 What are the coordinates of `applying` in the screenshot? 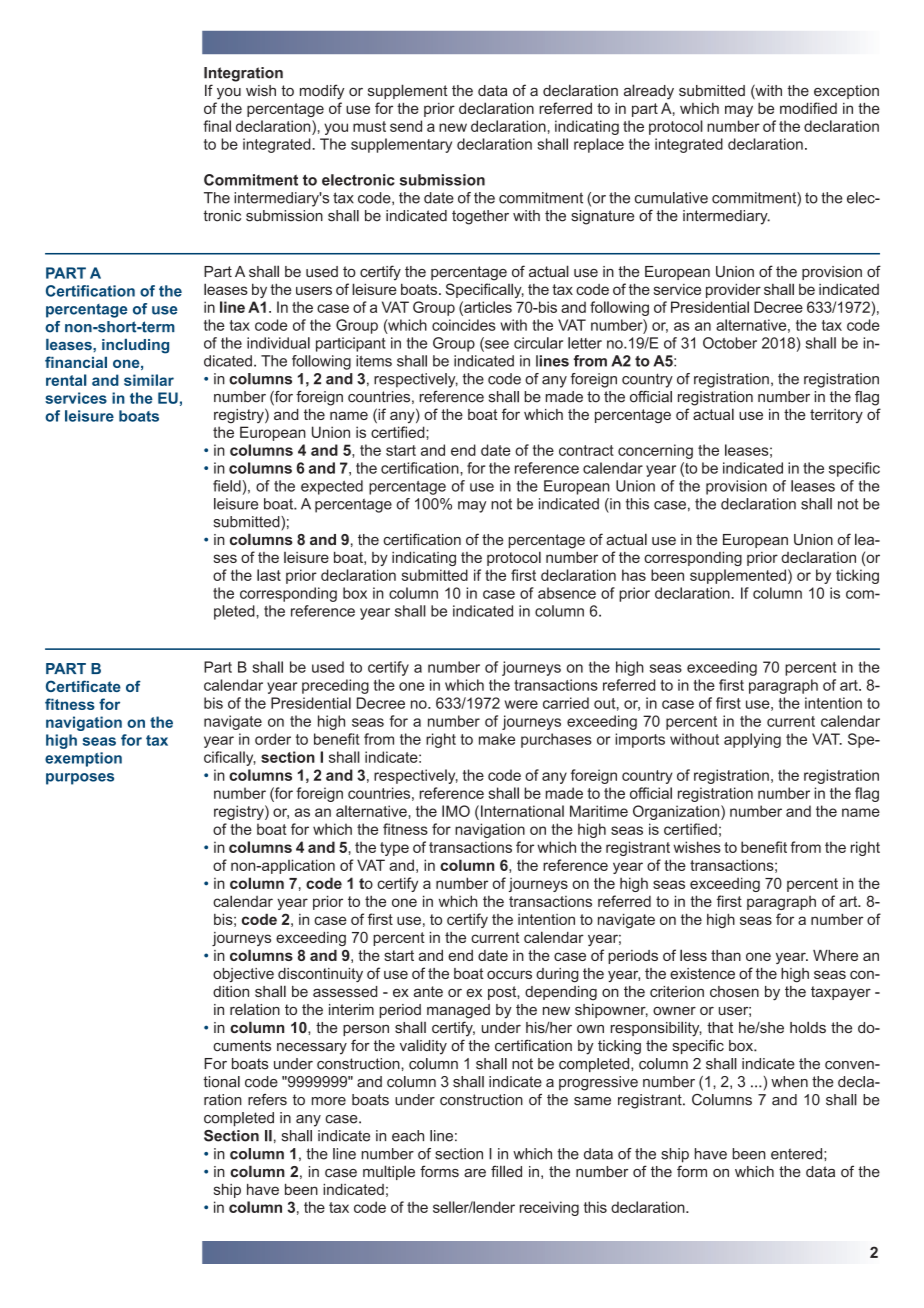 It's located at (752, 740).
